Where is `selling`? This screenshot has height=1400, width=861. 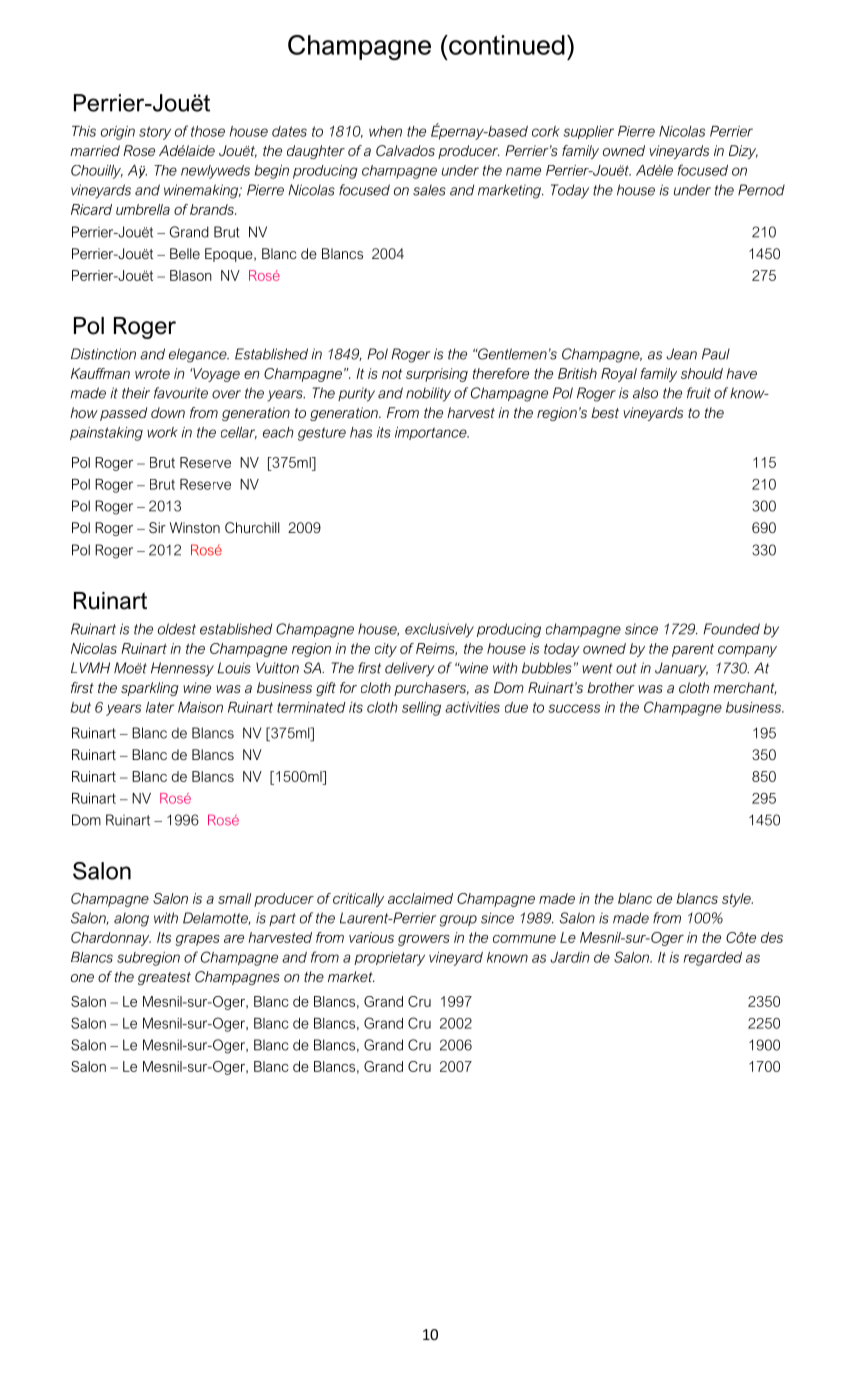 selling is located at coordinates (421, 709).
